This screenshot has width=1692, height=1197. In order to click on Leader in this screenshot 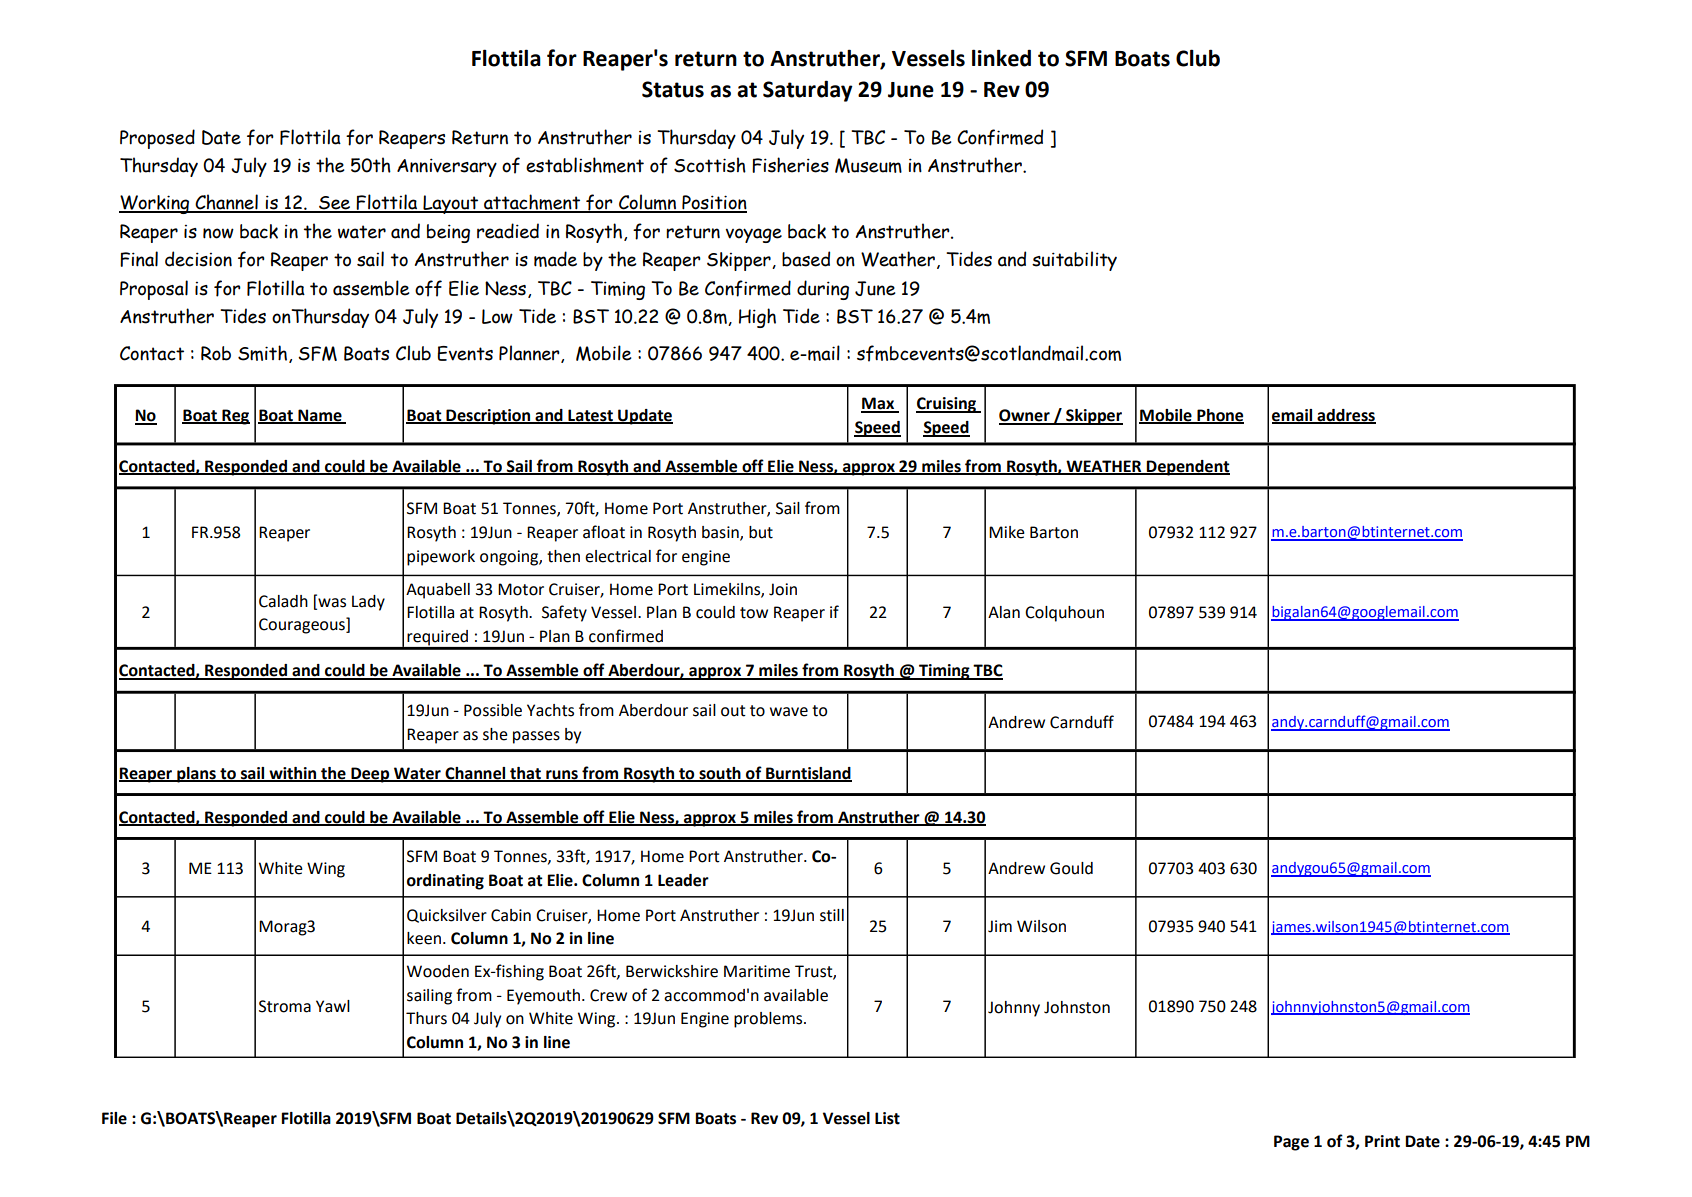, I will do `click(683, 880)`.
